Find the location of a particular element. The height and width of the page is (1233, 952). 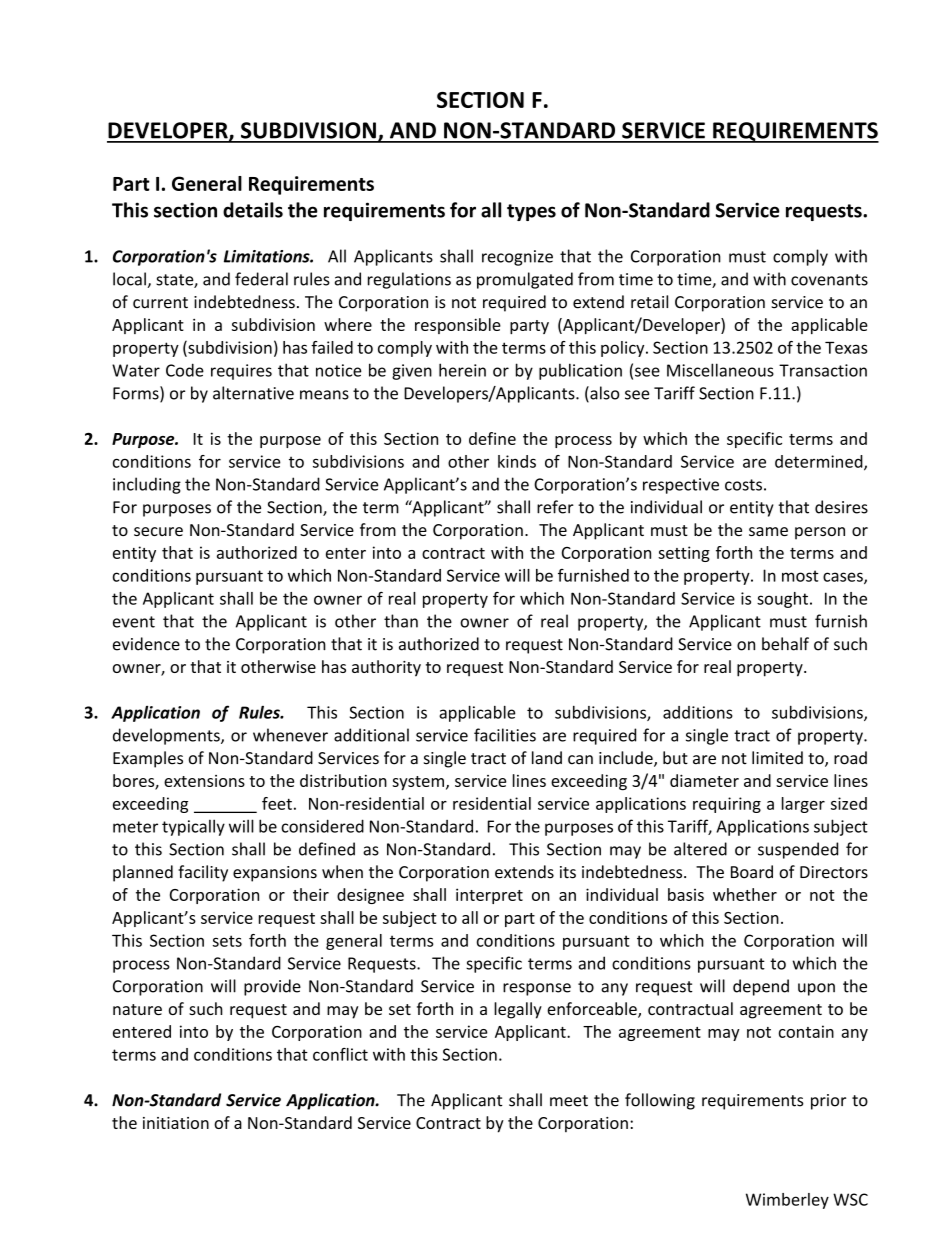

same is located at coordinates (768, 531).
